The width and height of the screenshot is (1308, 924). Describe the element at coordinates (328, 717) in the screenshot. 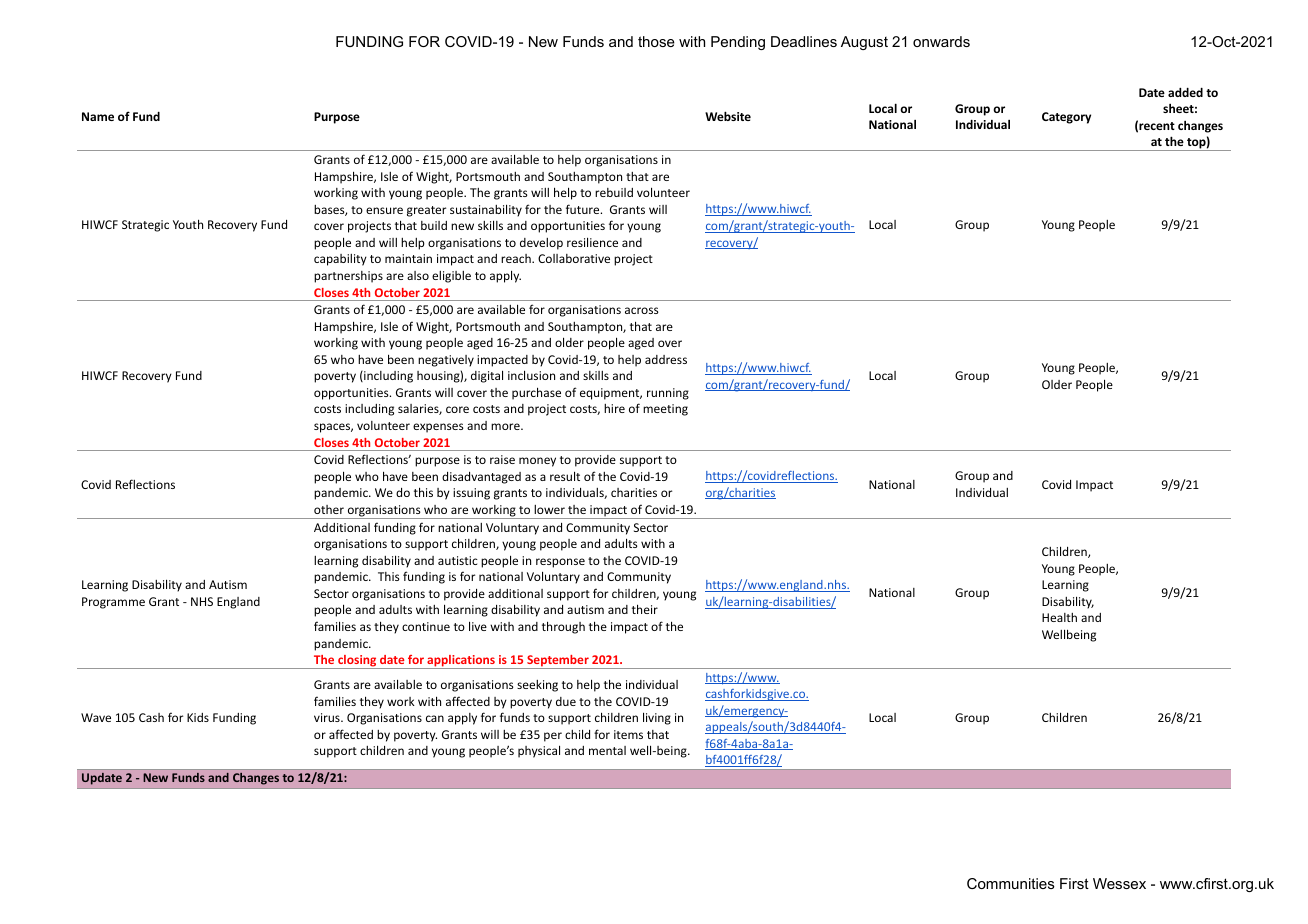

I see `virus` at that location.
